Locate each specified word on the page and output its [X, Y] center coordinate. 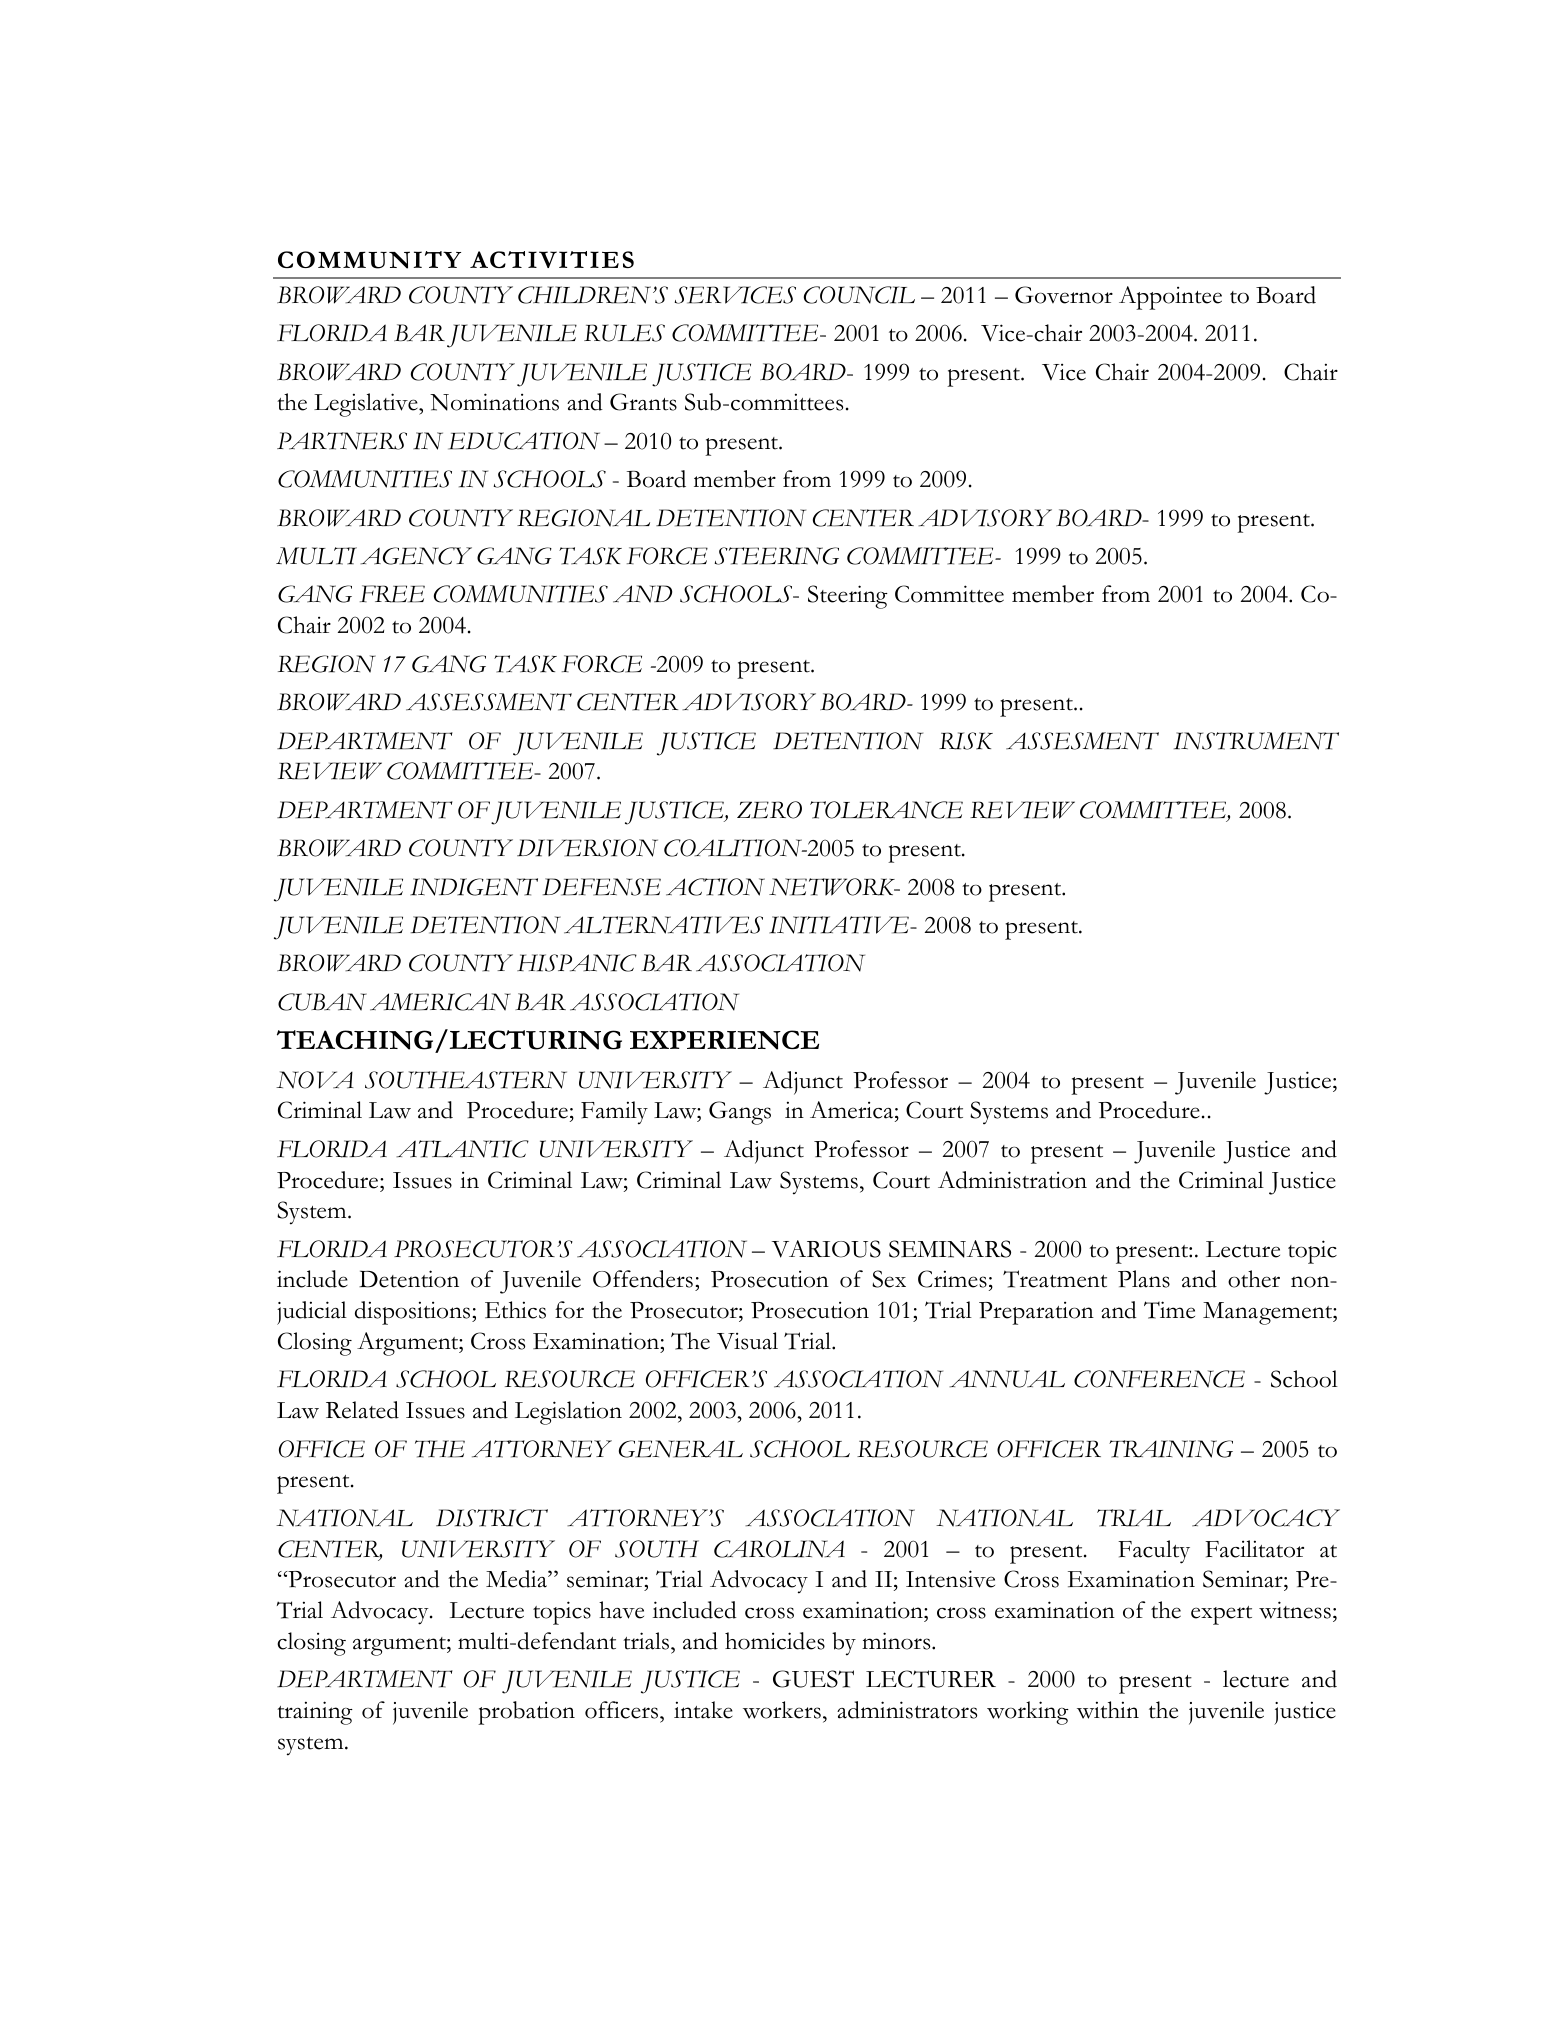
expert [1221, 1615]
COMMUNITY [369, 260]
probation [526, 1713]
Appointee [1170, 298]
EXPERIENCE [724, 1040]
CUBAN [322, 1002]
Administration [1012, 1180]
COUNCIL [859, 295]
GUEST [813, 1679]
